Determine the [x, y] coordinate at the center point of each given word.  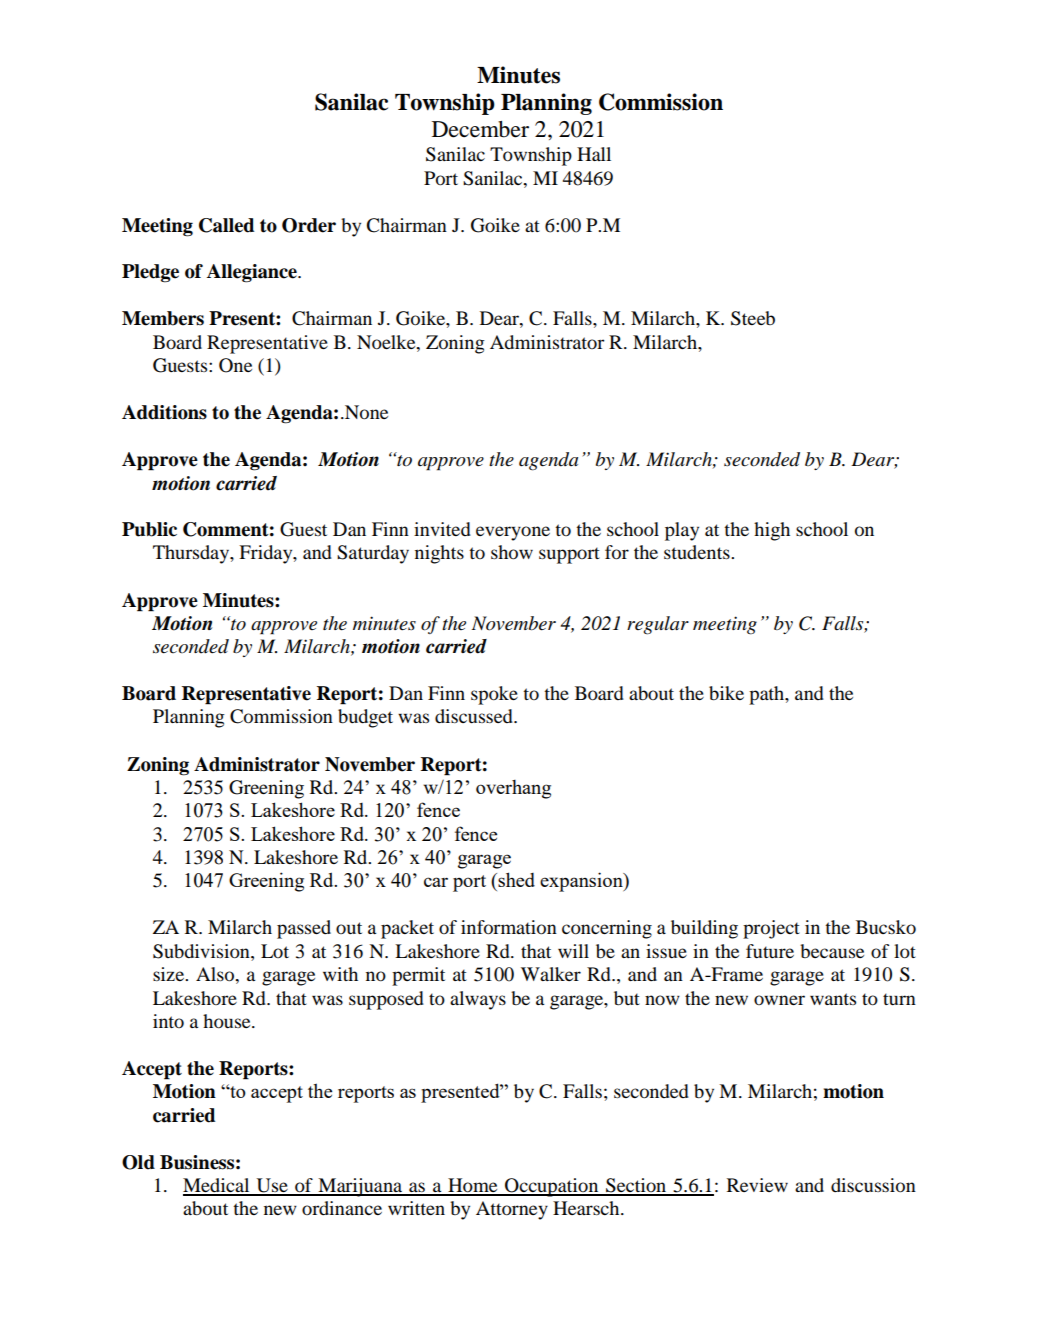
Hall [594, 154]
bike [726, 693]
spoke [494, 695]
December [480, 129]
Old [138, 1162]
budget [365, 718]
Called [226, 225]
